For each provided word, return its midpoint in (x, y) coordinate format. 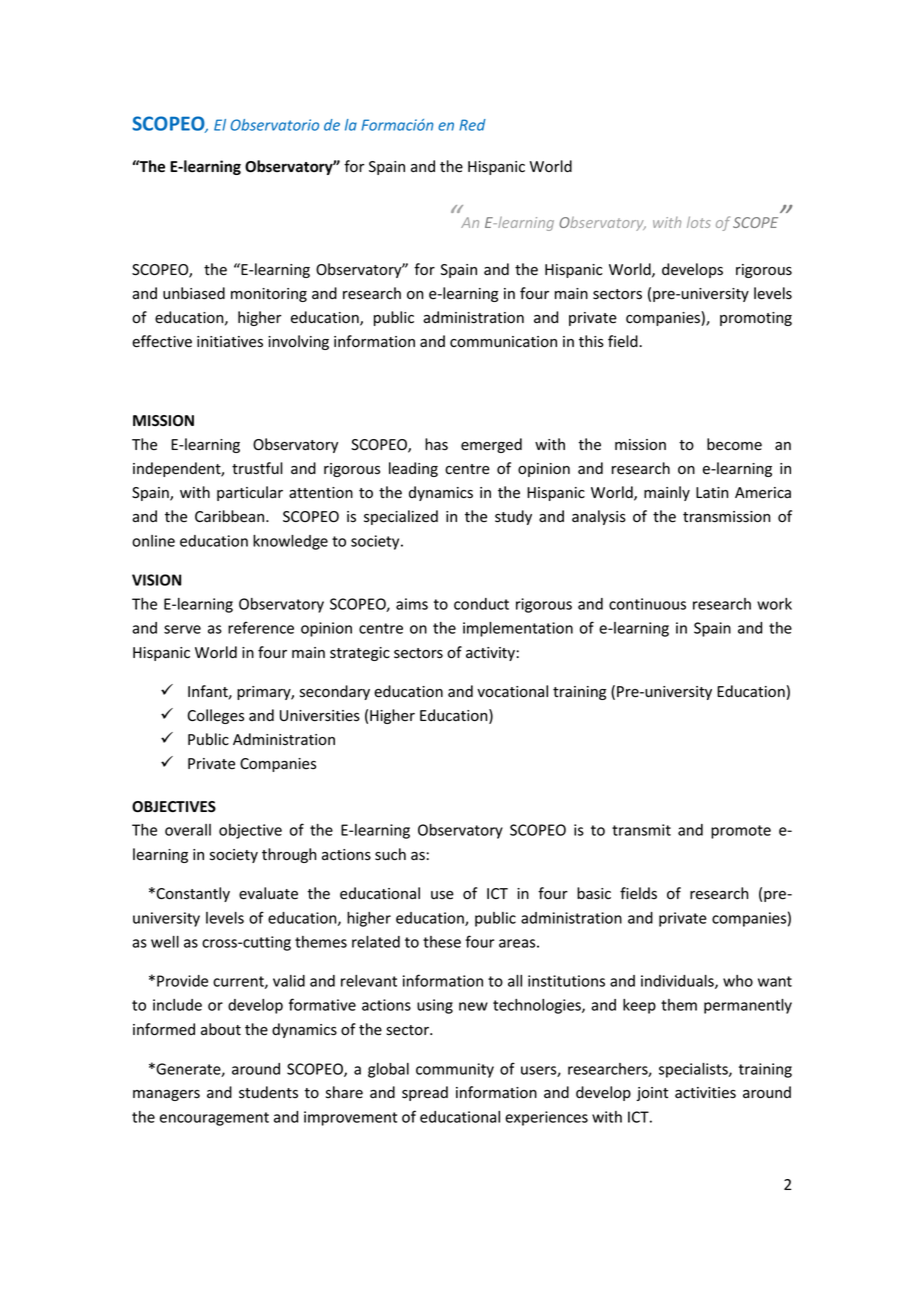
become (734, 444)
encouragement (214, 1119)
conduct (481, 604)
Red (472, 125)
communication (503, 342)
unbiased (194, 293)
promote (741, 832)
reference (261, 627)
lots (699, 222)
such (390, 854)
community (455, 1070)
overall (188, 830)
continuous (647, 604)
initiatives (230, 341)
